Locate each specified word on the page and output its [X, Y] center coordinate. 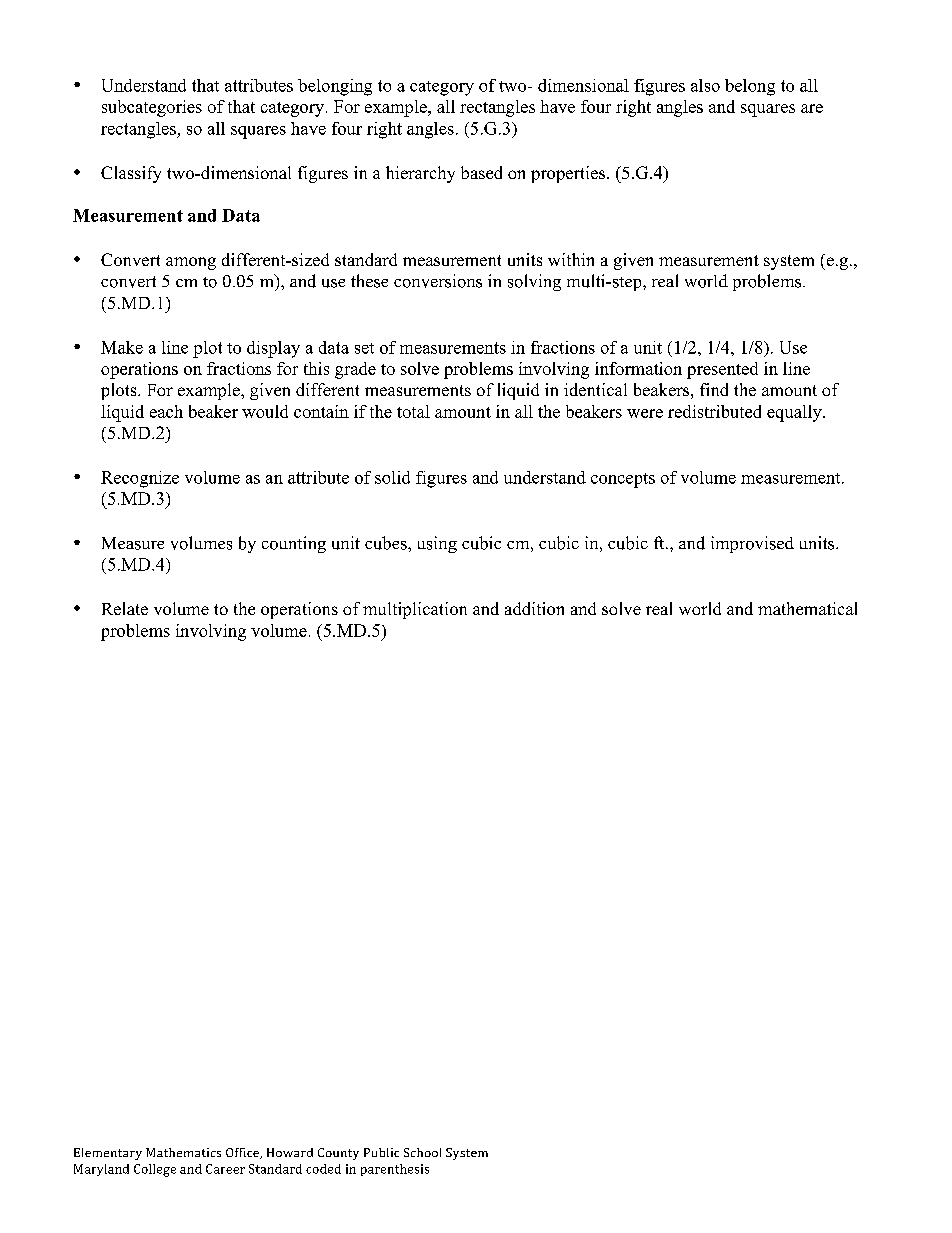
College [155, 1170]
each [166, 411]
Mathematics [183, 1152]
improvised [752, 544]
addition [534, 608]
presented [722, 370]
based [481, 172]
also [705, 85]
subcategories [152, 108]
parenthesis [395, 1170]
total [413, 411]
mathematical [807, 608]
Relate [125, 608]
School [422, 1152]
